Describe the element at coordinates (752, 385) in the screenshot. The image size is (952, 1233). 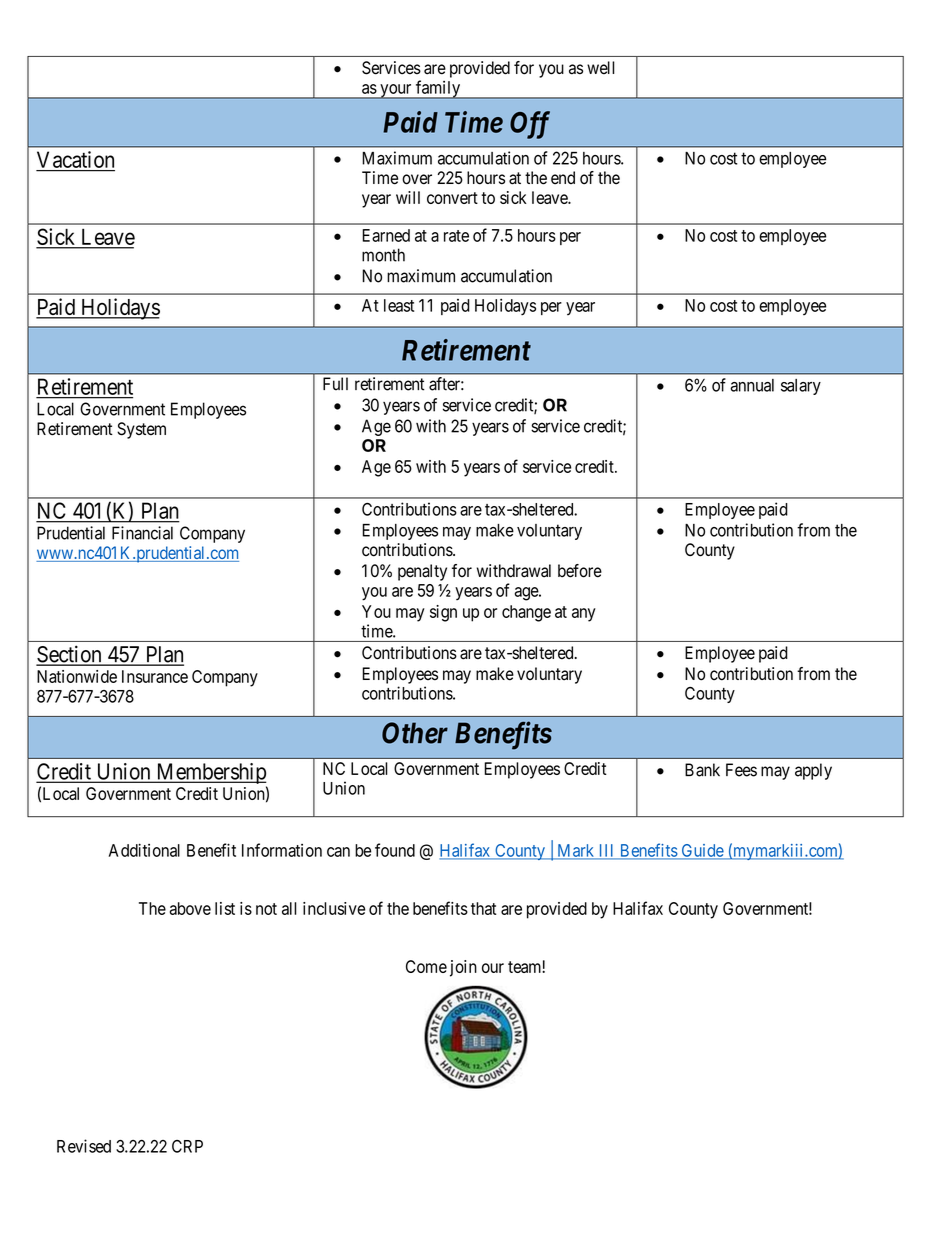
I see `annual` at that location.
